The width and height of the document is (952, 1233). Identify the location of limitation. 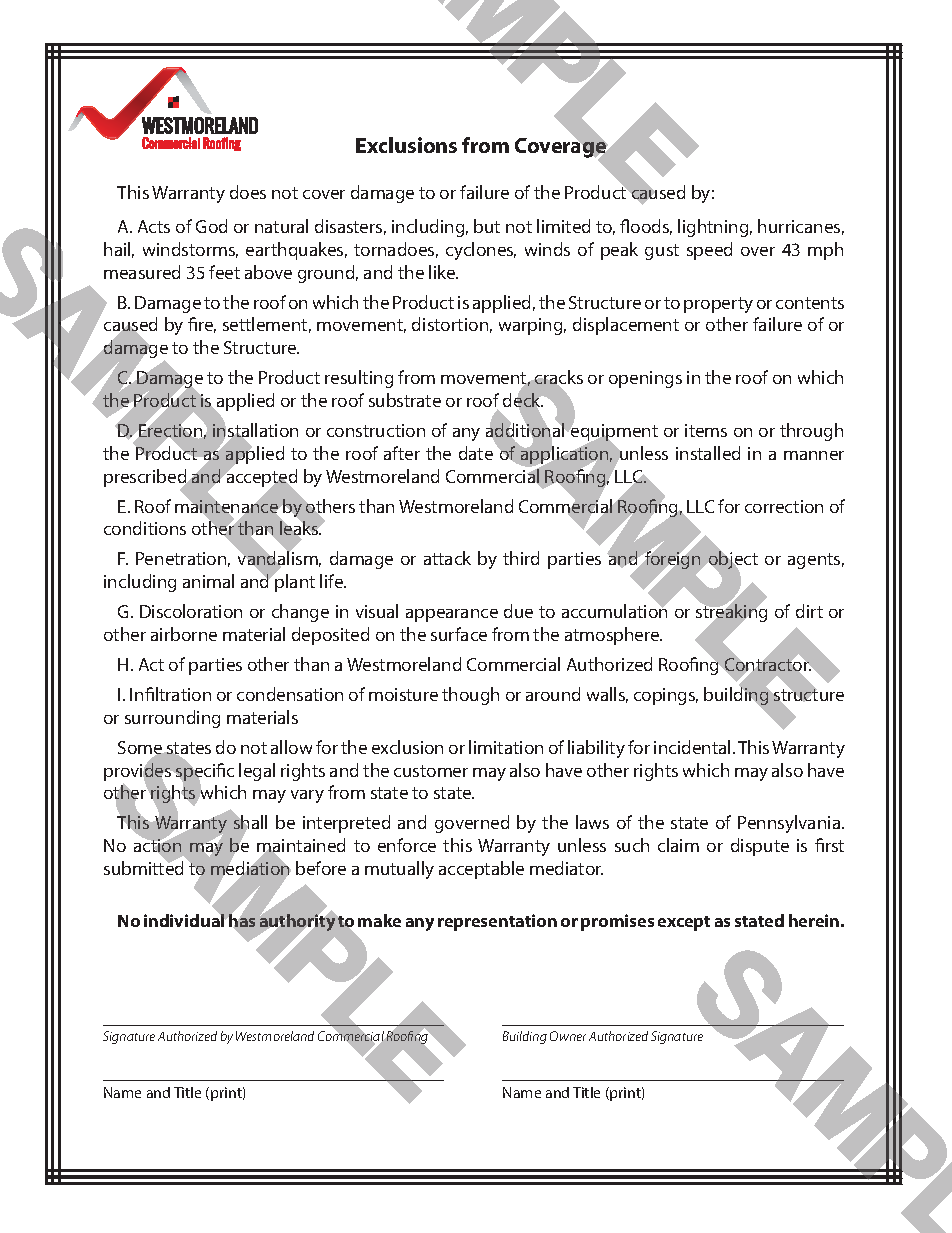
(506, 747).
